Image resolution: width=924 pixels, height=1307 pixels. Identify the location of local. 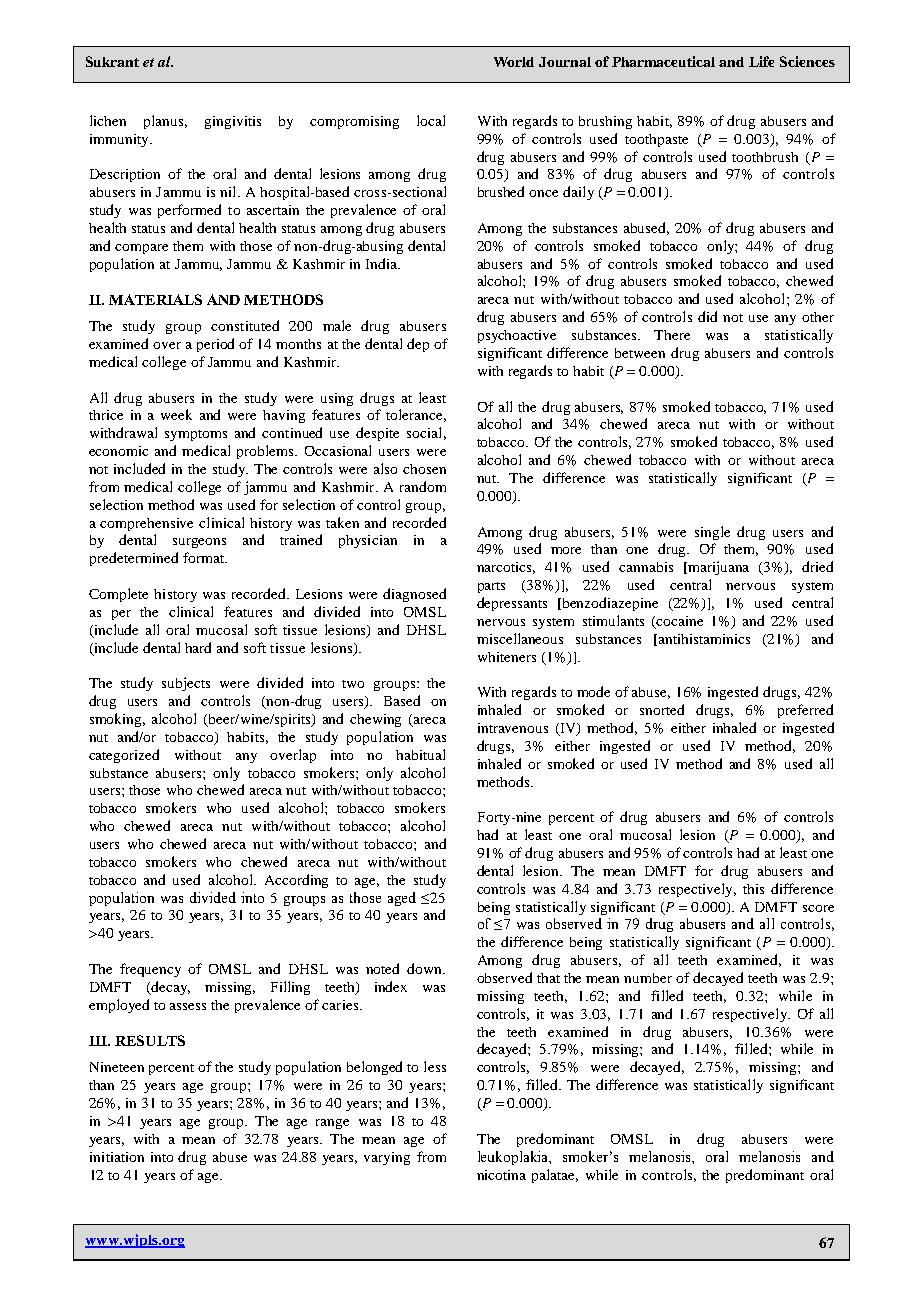
(431, 120).
